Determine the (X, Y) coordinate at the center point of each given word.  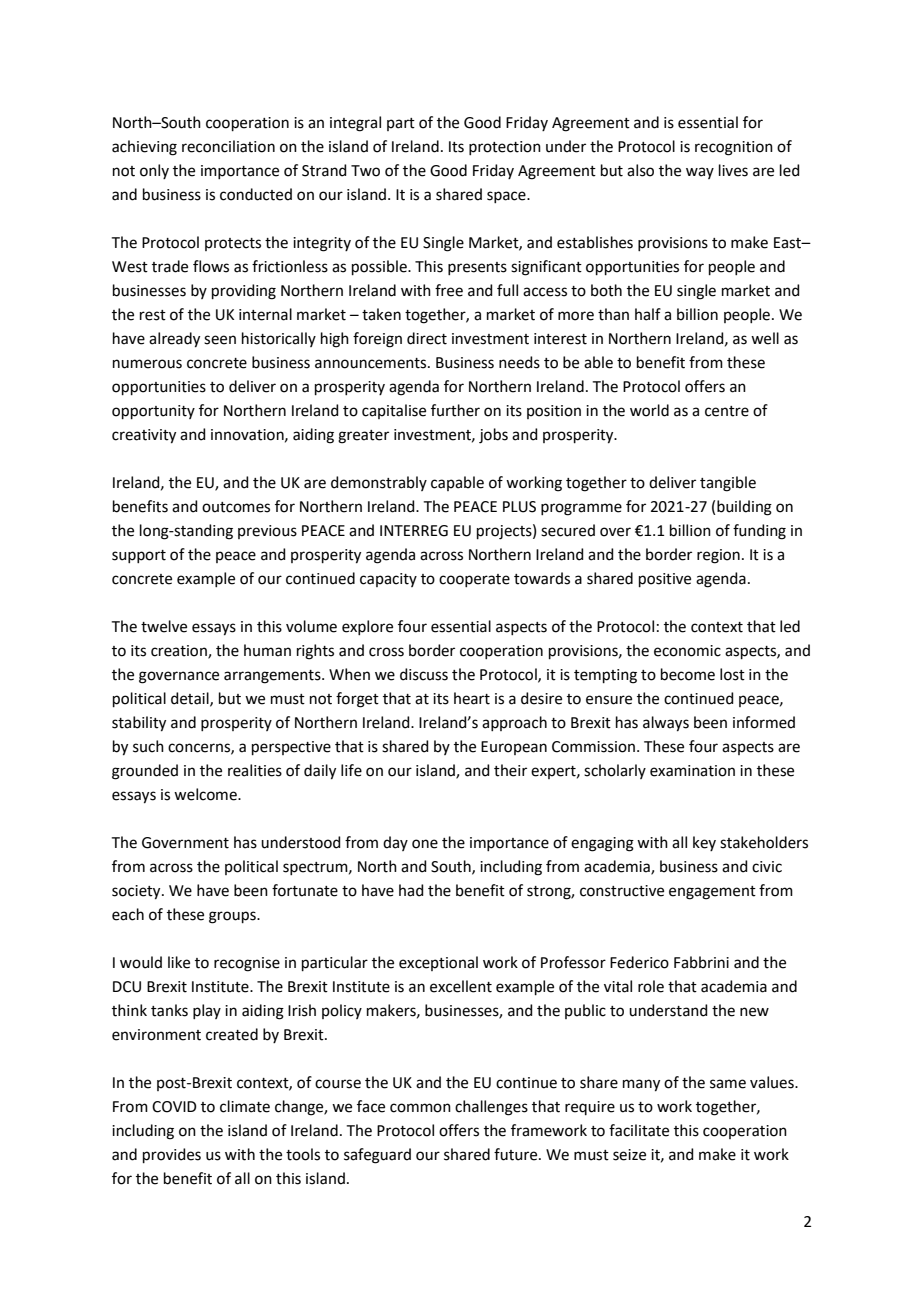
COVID (174, 1107)
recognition (734, 148)
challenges (491, 1108)
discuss (424, 674)
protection (505, 148)
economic (687, 651)
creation (180, 651)
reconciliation (228, 146)
